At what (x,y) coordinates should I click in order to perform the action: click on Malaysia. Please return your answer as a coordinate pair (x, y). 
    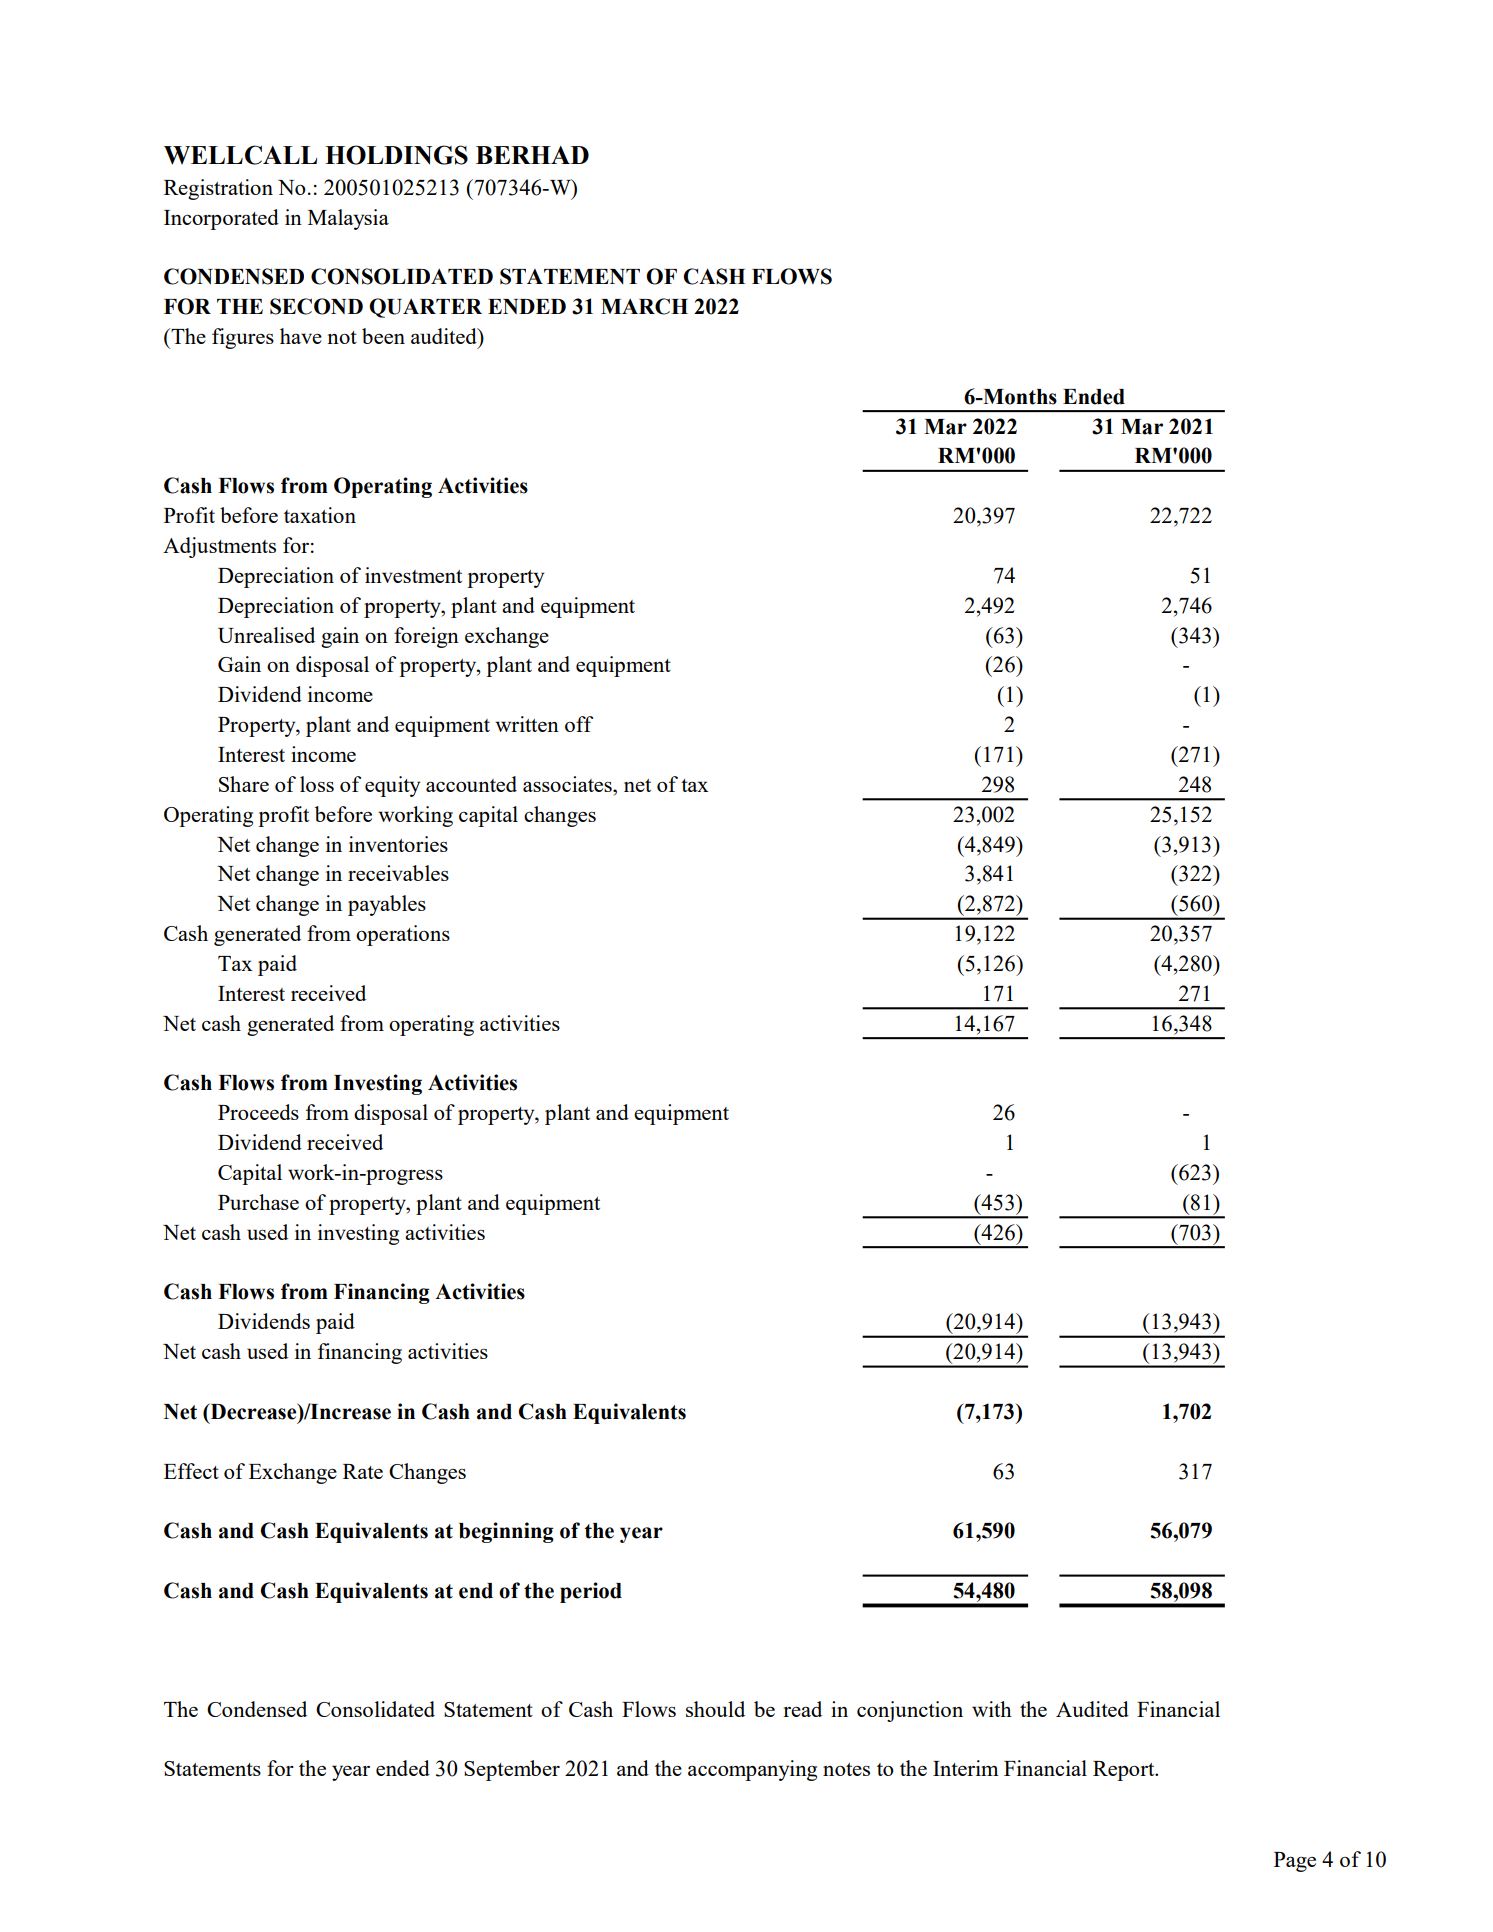
    Looking at the image, I should click on (348, 219).
